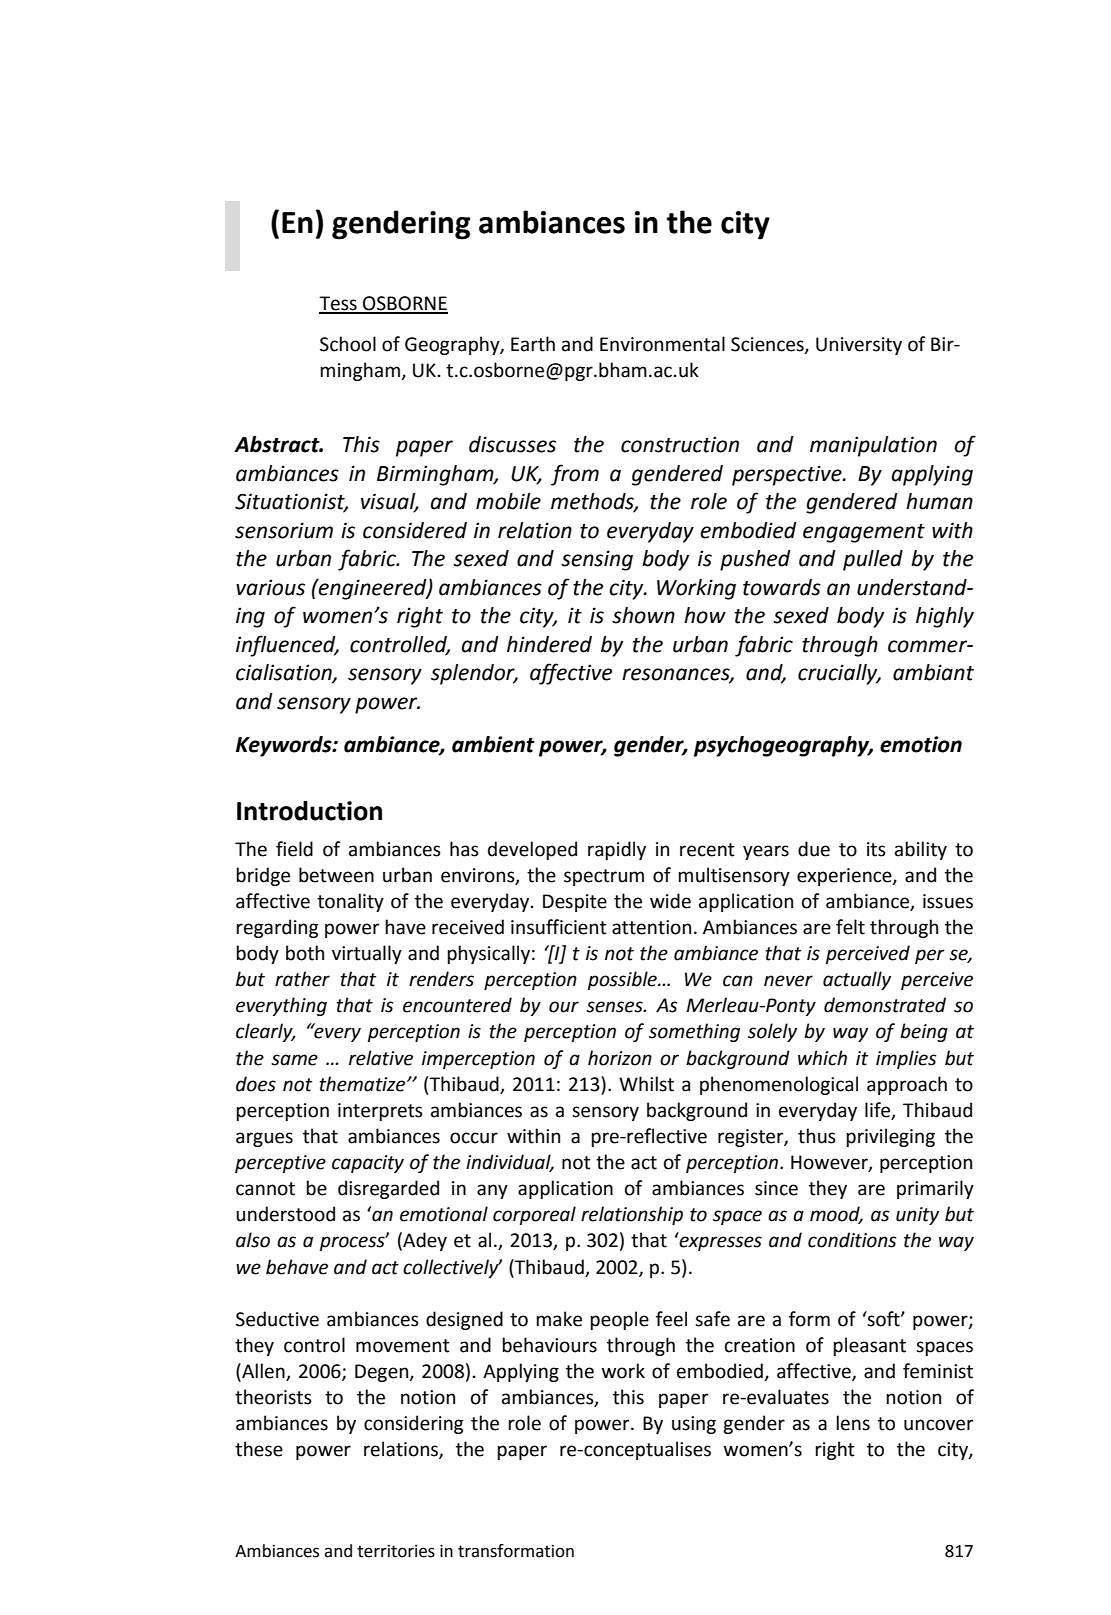 This image has width=1111, height=1615. Describe the element at coordinates (285, 746) in the image. I see `Keywords` at that location.
